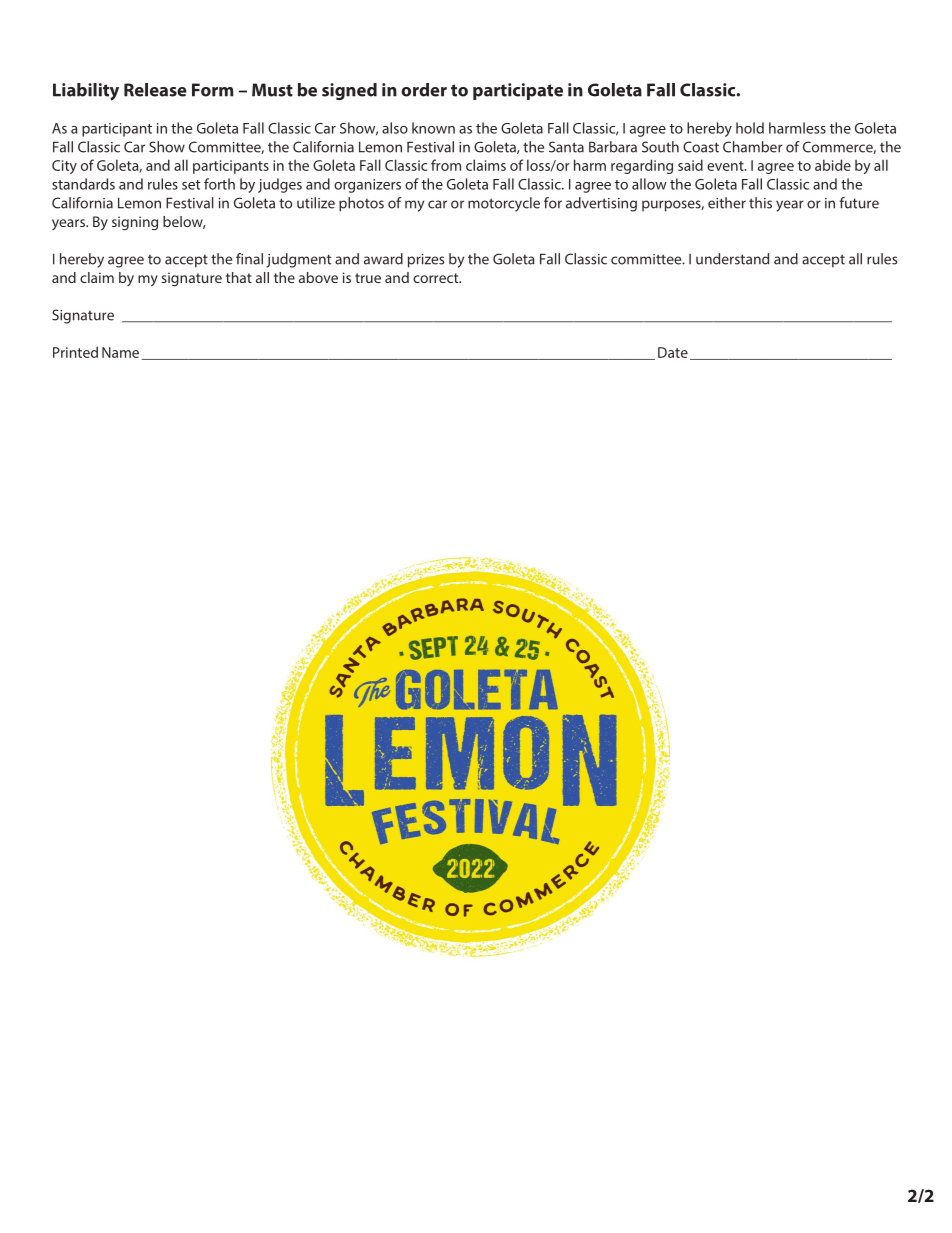 This image has height=1233, width=952. I want to click on hold, so click(750, 128).
